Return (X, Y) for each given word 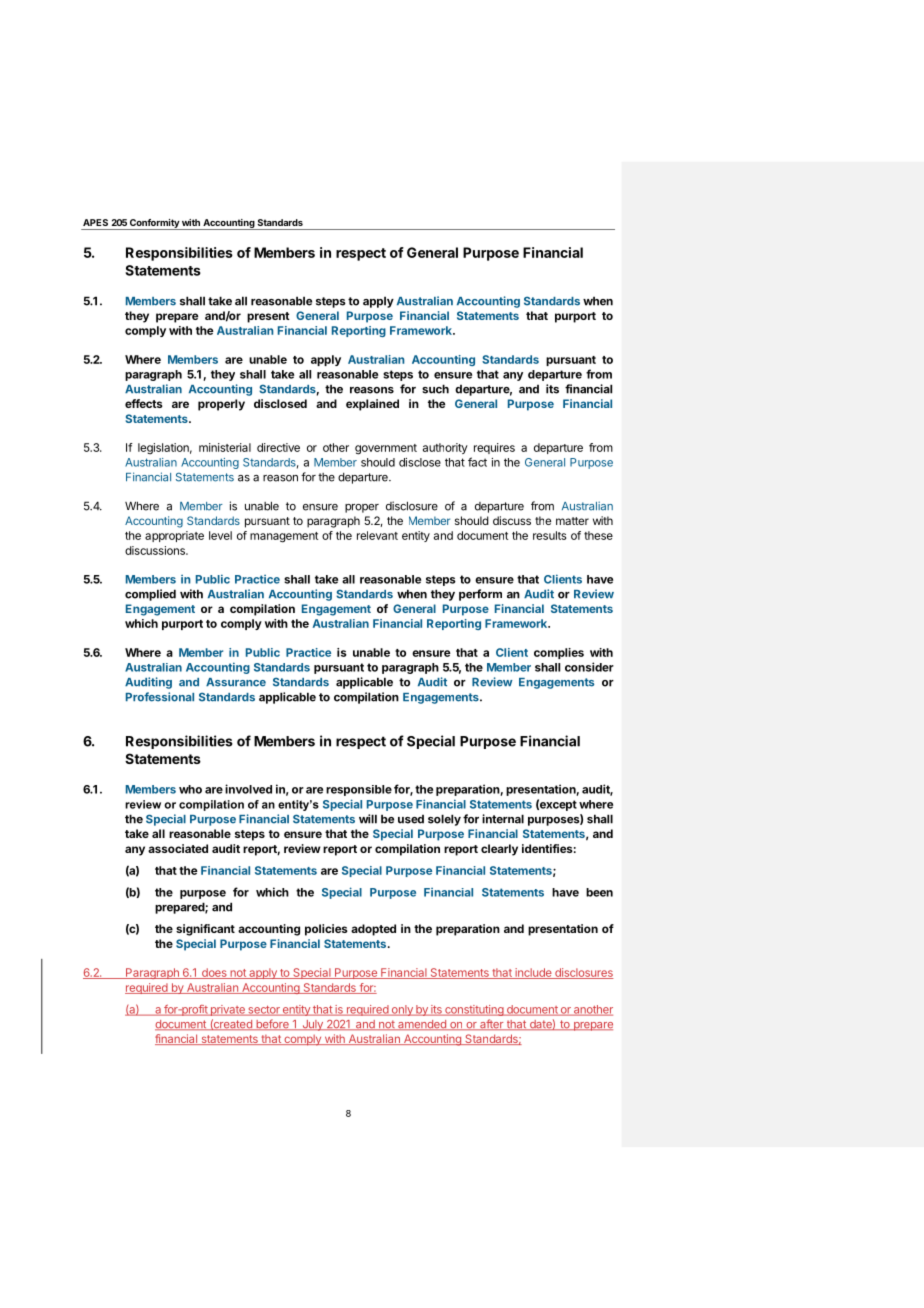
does (214, 973)
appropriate (174, 536)
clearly (499, 850)
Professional (160, 697)
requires (494, 448)
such (435, 389)
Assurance (236, 682)
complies (559, 653)
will (368, 819)
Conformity (154, 224)
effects (144, 403)
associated (178, 848)
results (549, 535)
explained (372, 405)
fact (477, 462)
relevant (377, 535)
